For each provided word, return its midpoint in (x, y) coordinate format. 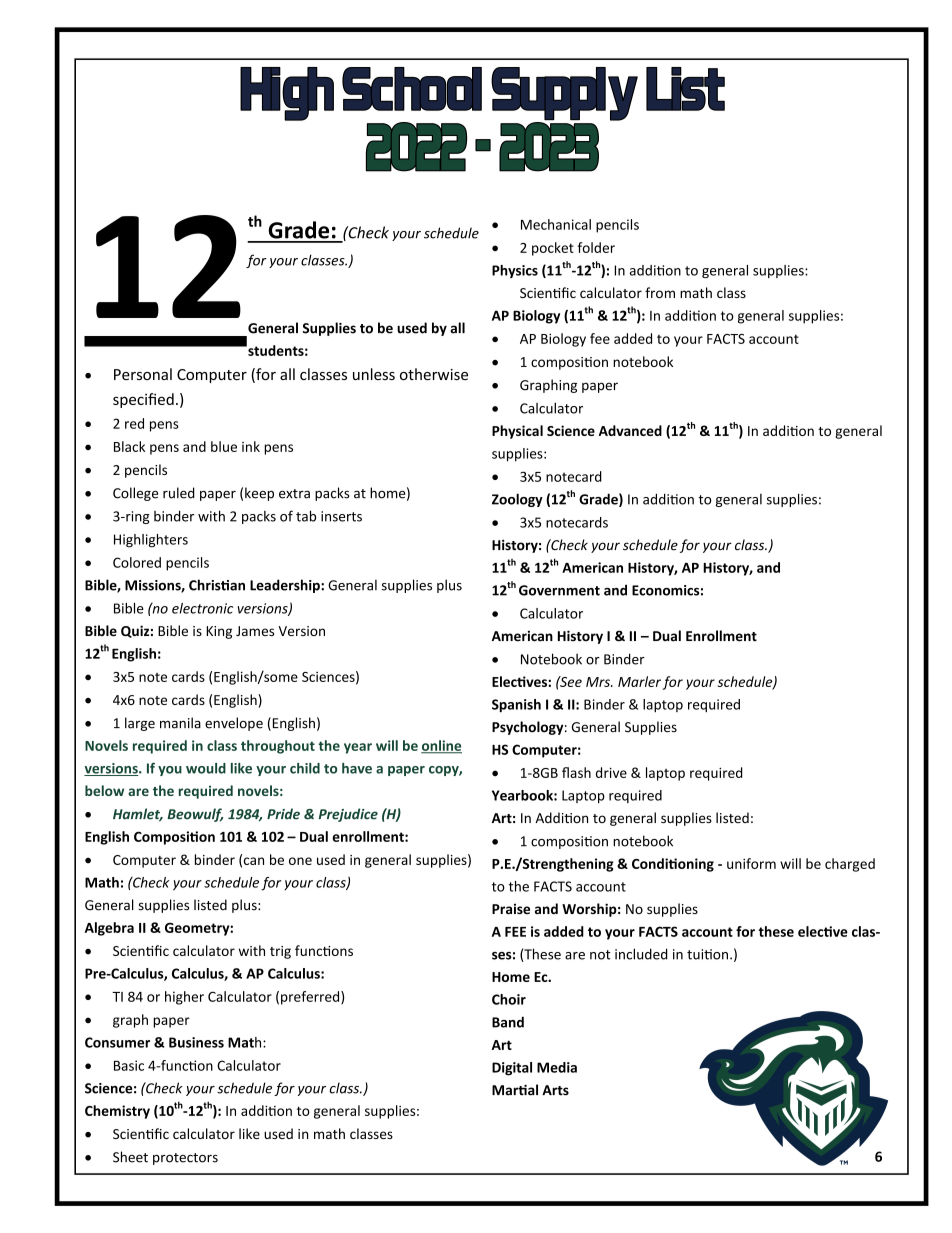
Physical (517, 432)
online (441, 746)
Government (559, 590)
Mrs (599, 682)
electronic (202, 608)
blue (224, 446)
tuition (707, 954)
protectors (185, 1159)
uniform (751, 863)
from (660, 292)
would (206, 768)
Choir (509, 999)
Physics (515, 271)
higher (184, 998)
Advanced (630, 430)
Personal (143, 374)
